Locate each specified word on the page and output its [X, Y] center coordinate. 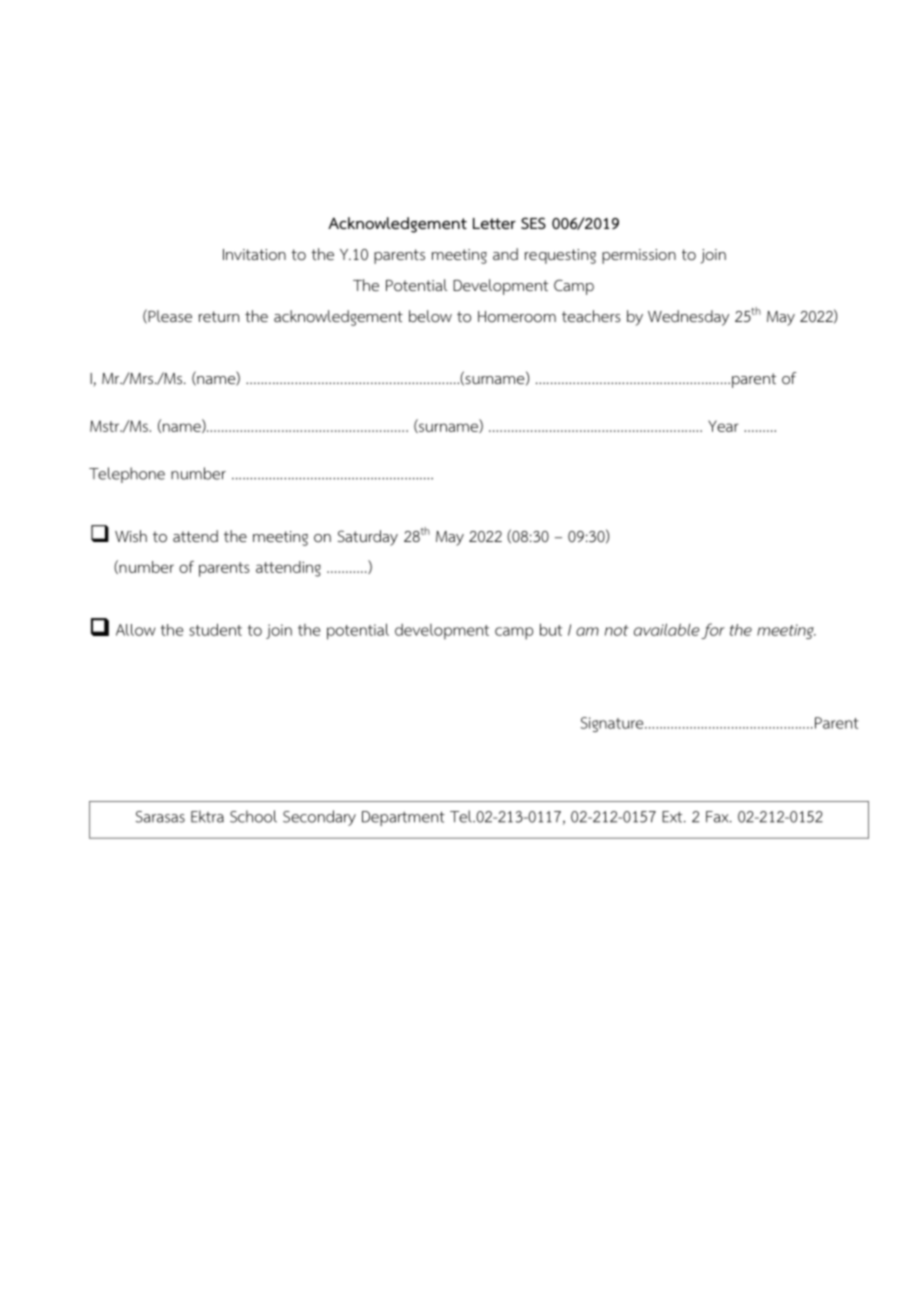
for [713, 631]
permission [639, 256]
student [215, 629]
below [430, 316]
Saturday [368, 538]
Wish [131, 536]
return [219, 316]
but [551, 629]
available [667, 629]
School [253, 816]
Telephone [127, 475]
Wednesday [688, 318]
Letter [494, 223]
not [617, 630]
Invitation [254, 255]
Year [723, 426]
